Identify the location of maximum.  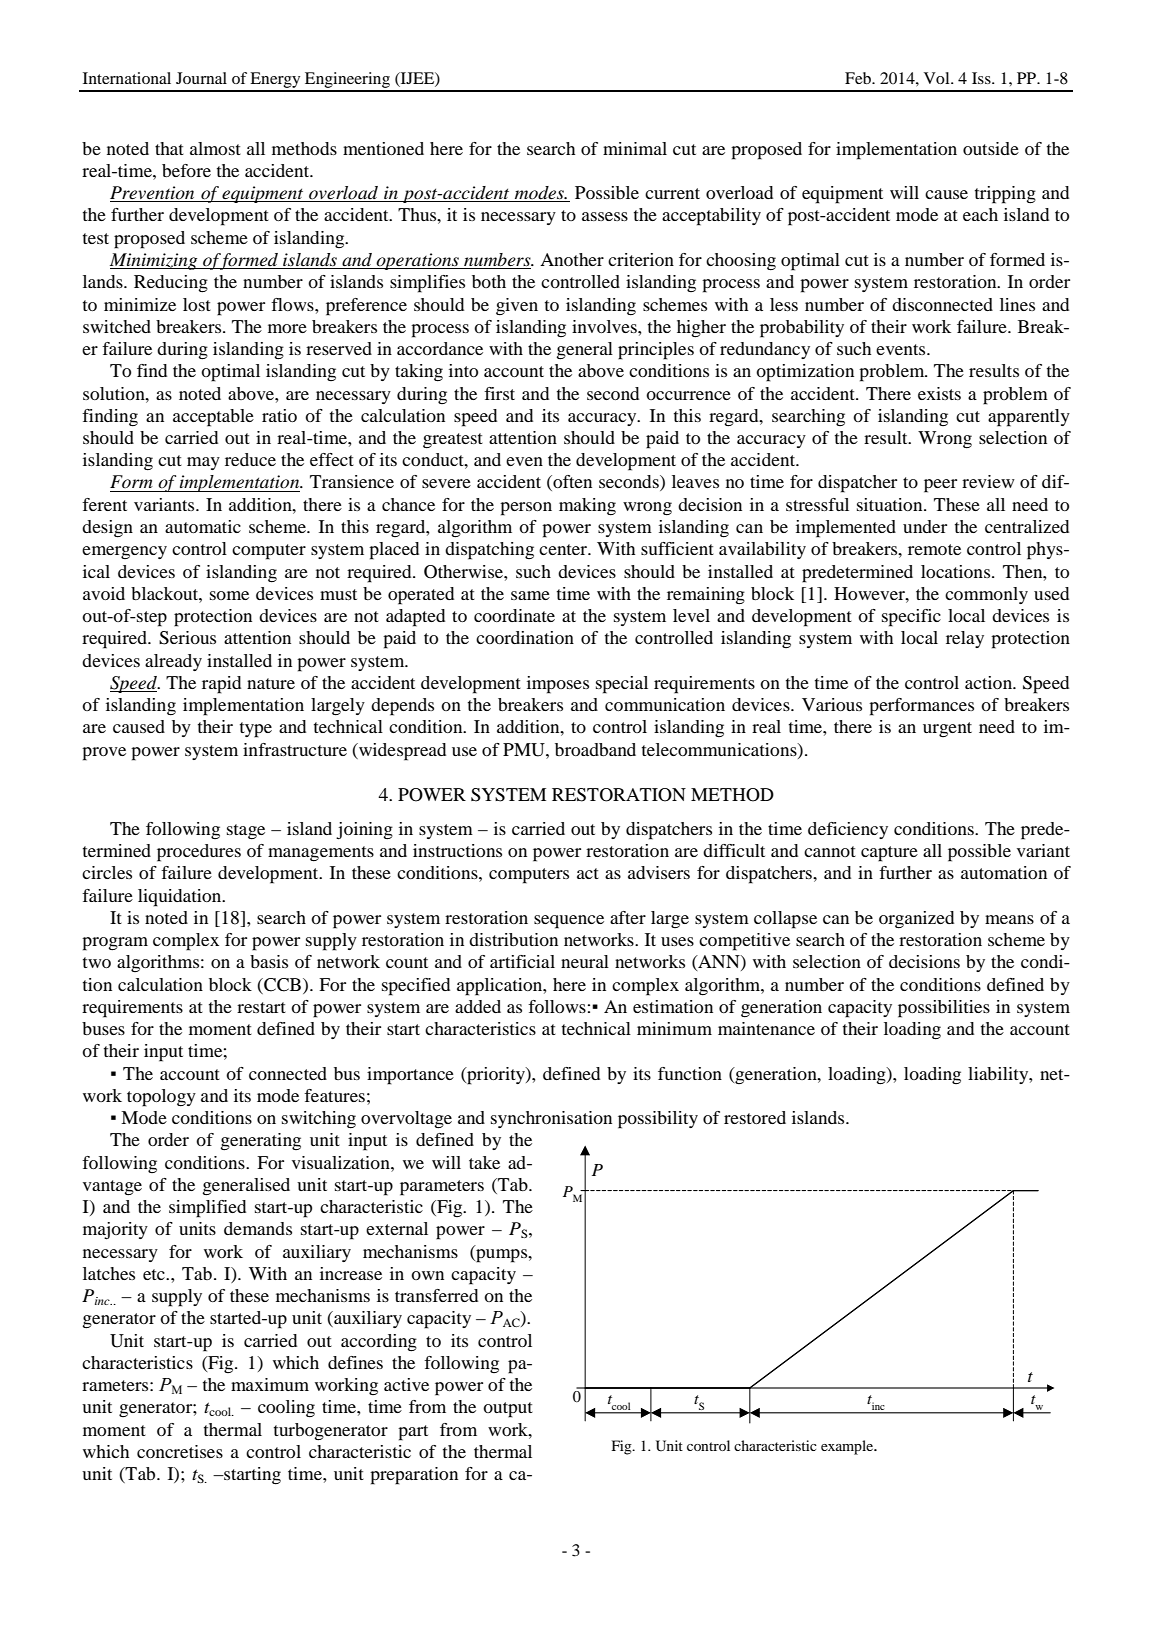
(270, 1384).
